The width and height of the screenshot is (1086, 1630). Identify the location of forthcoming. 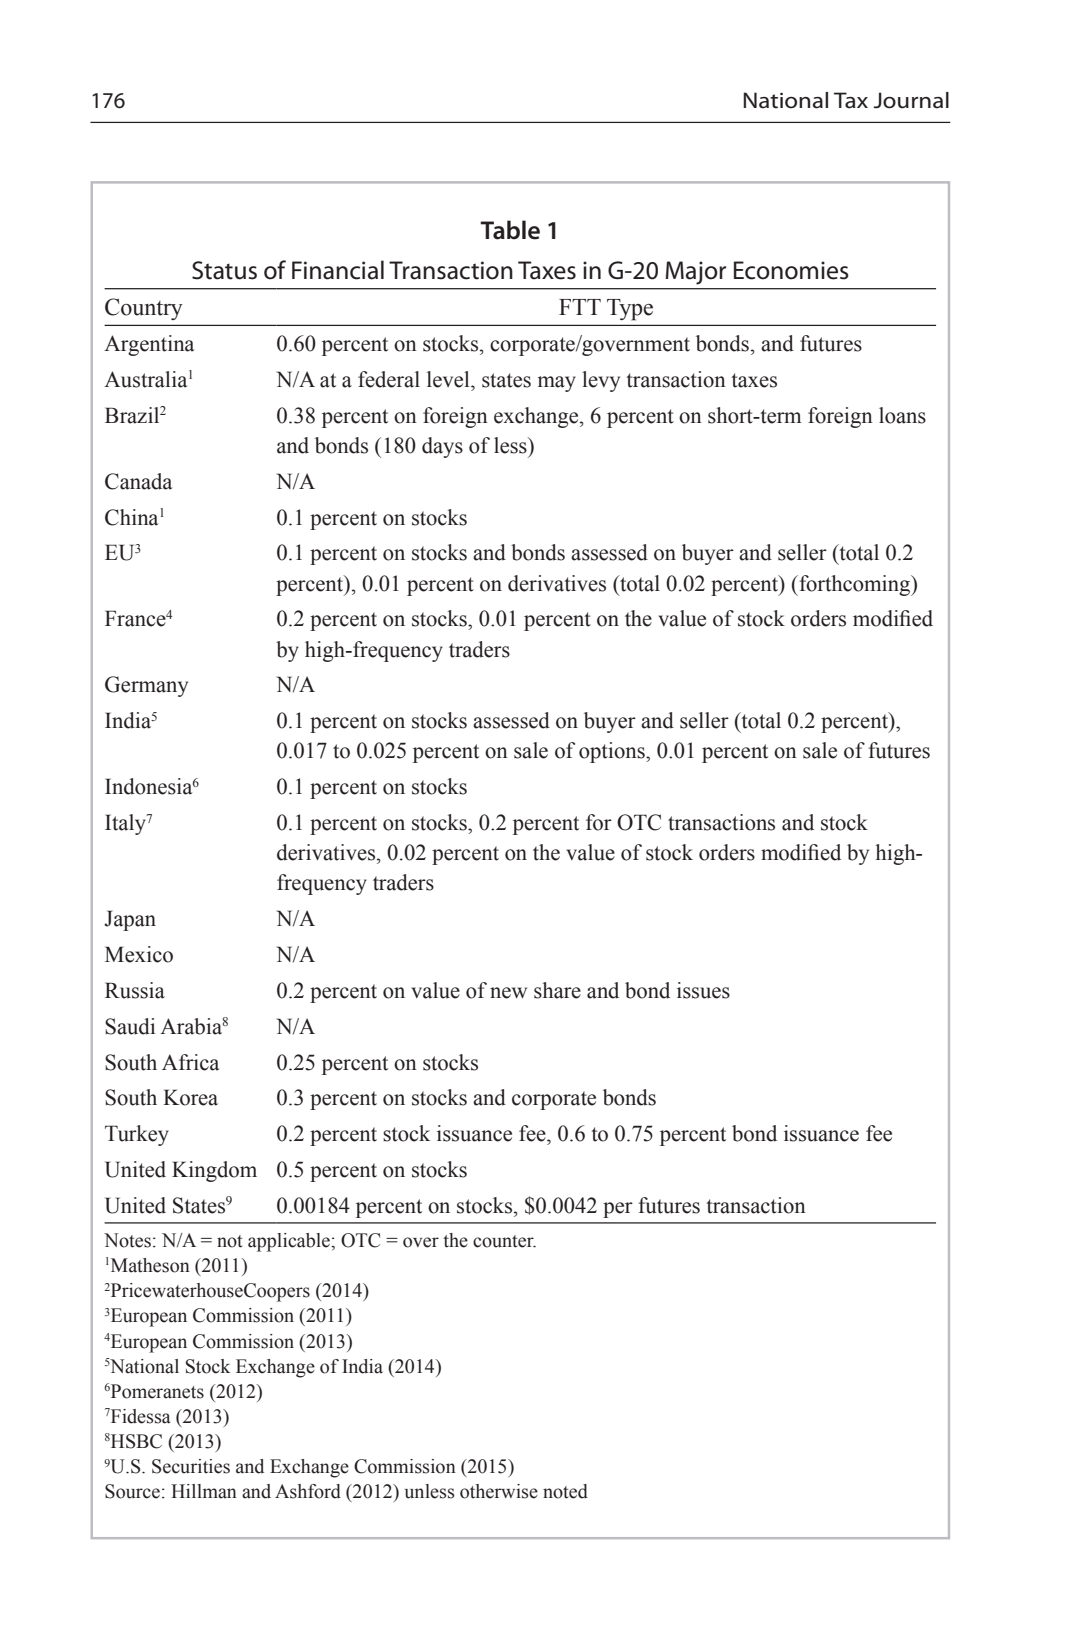
(855, 585).
